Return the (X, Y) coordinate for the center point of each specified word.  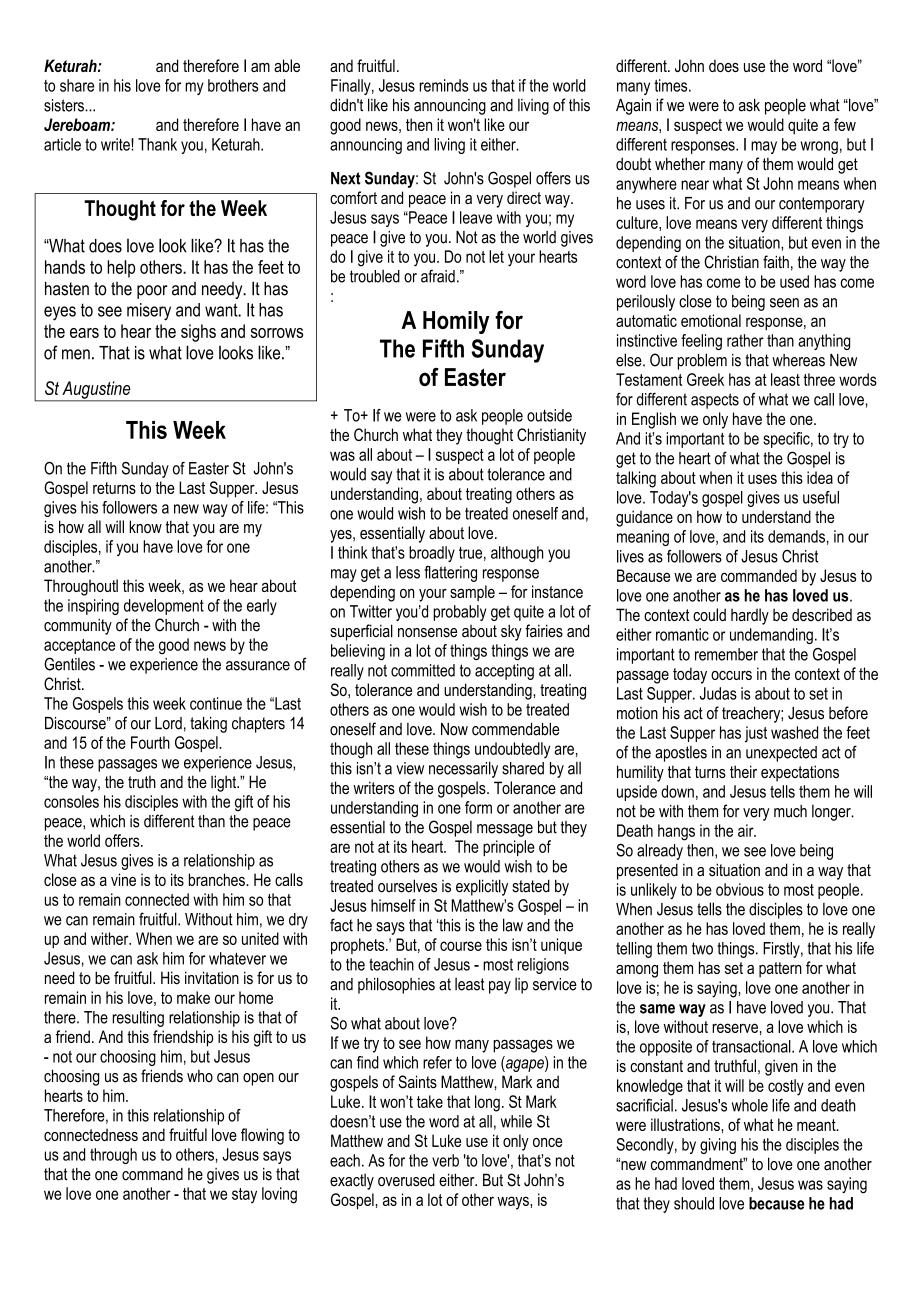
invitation (212, 977)
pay (500, 987)
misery (149, 312)
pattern (780, 970)
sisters (65, 105)
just (756, 734)
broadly (432, 554)
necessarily (463, 769)
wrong (819, 147)
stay (244, 1195)
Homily (456, 322)
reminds (444, 85)
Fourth (150, 742)
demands (796, 536)
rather (745, 340)
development (164, 607)
